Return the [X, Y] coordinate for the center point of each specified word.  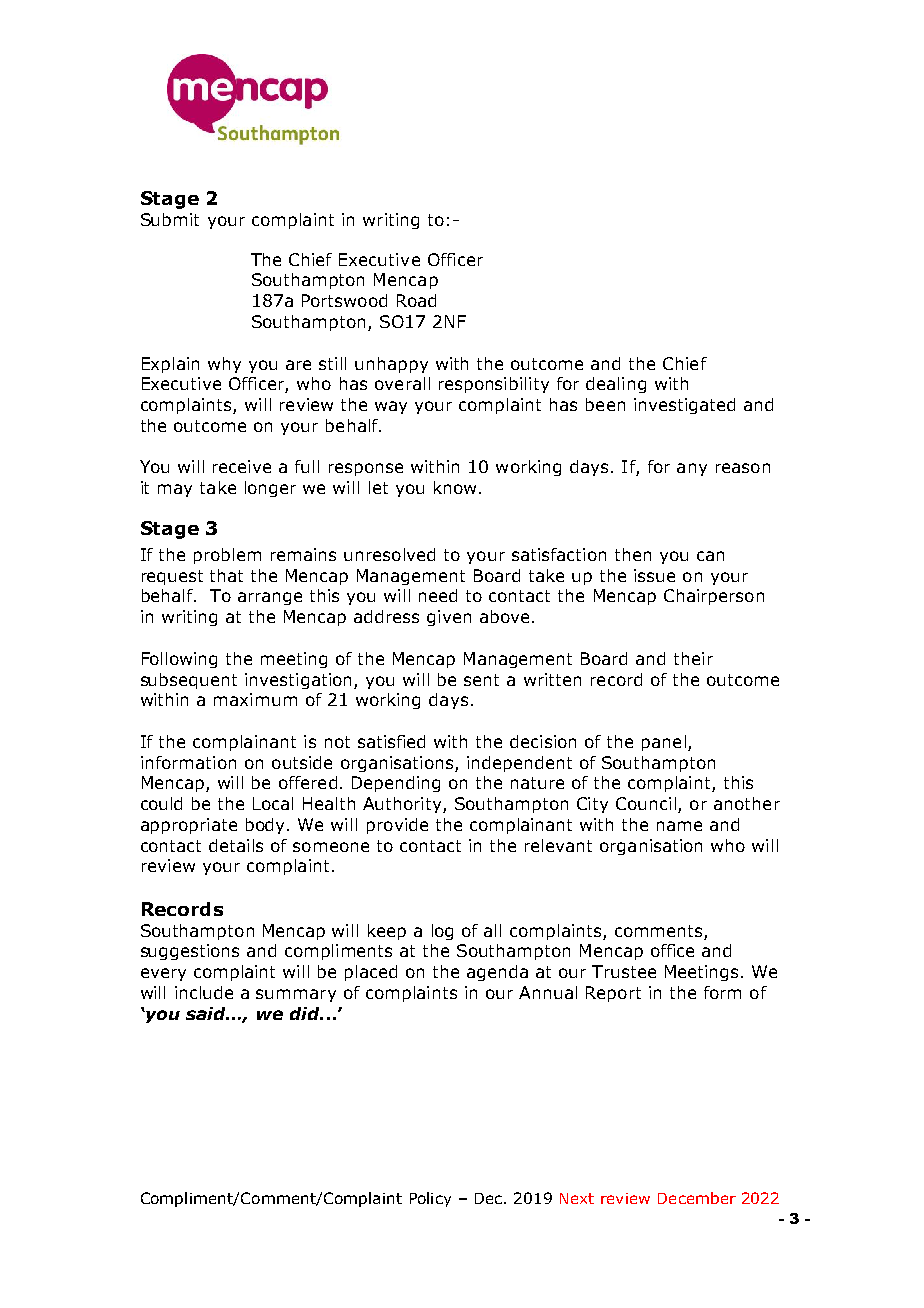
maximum [255, 699]
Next [577, 1198]
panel [664, 743]
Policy [430, 1199]
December [697, 1198]
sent [481, 680]
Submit [170, 219]
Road [416, 300]
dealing [616, 385]
